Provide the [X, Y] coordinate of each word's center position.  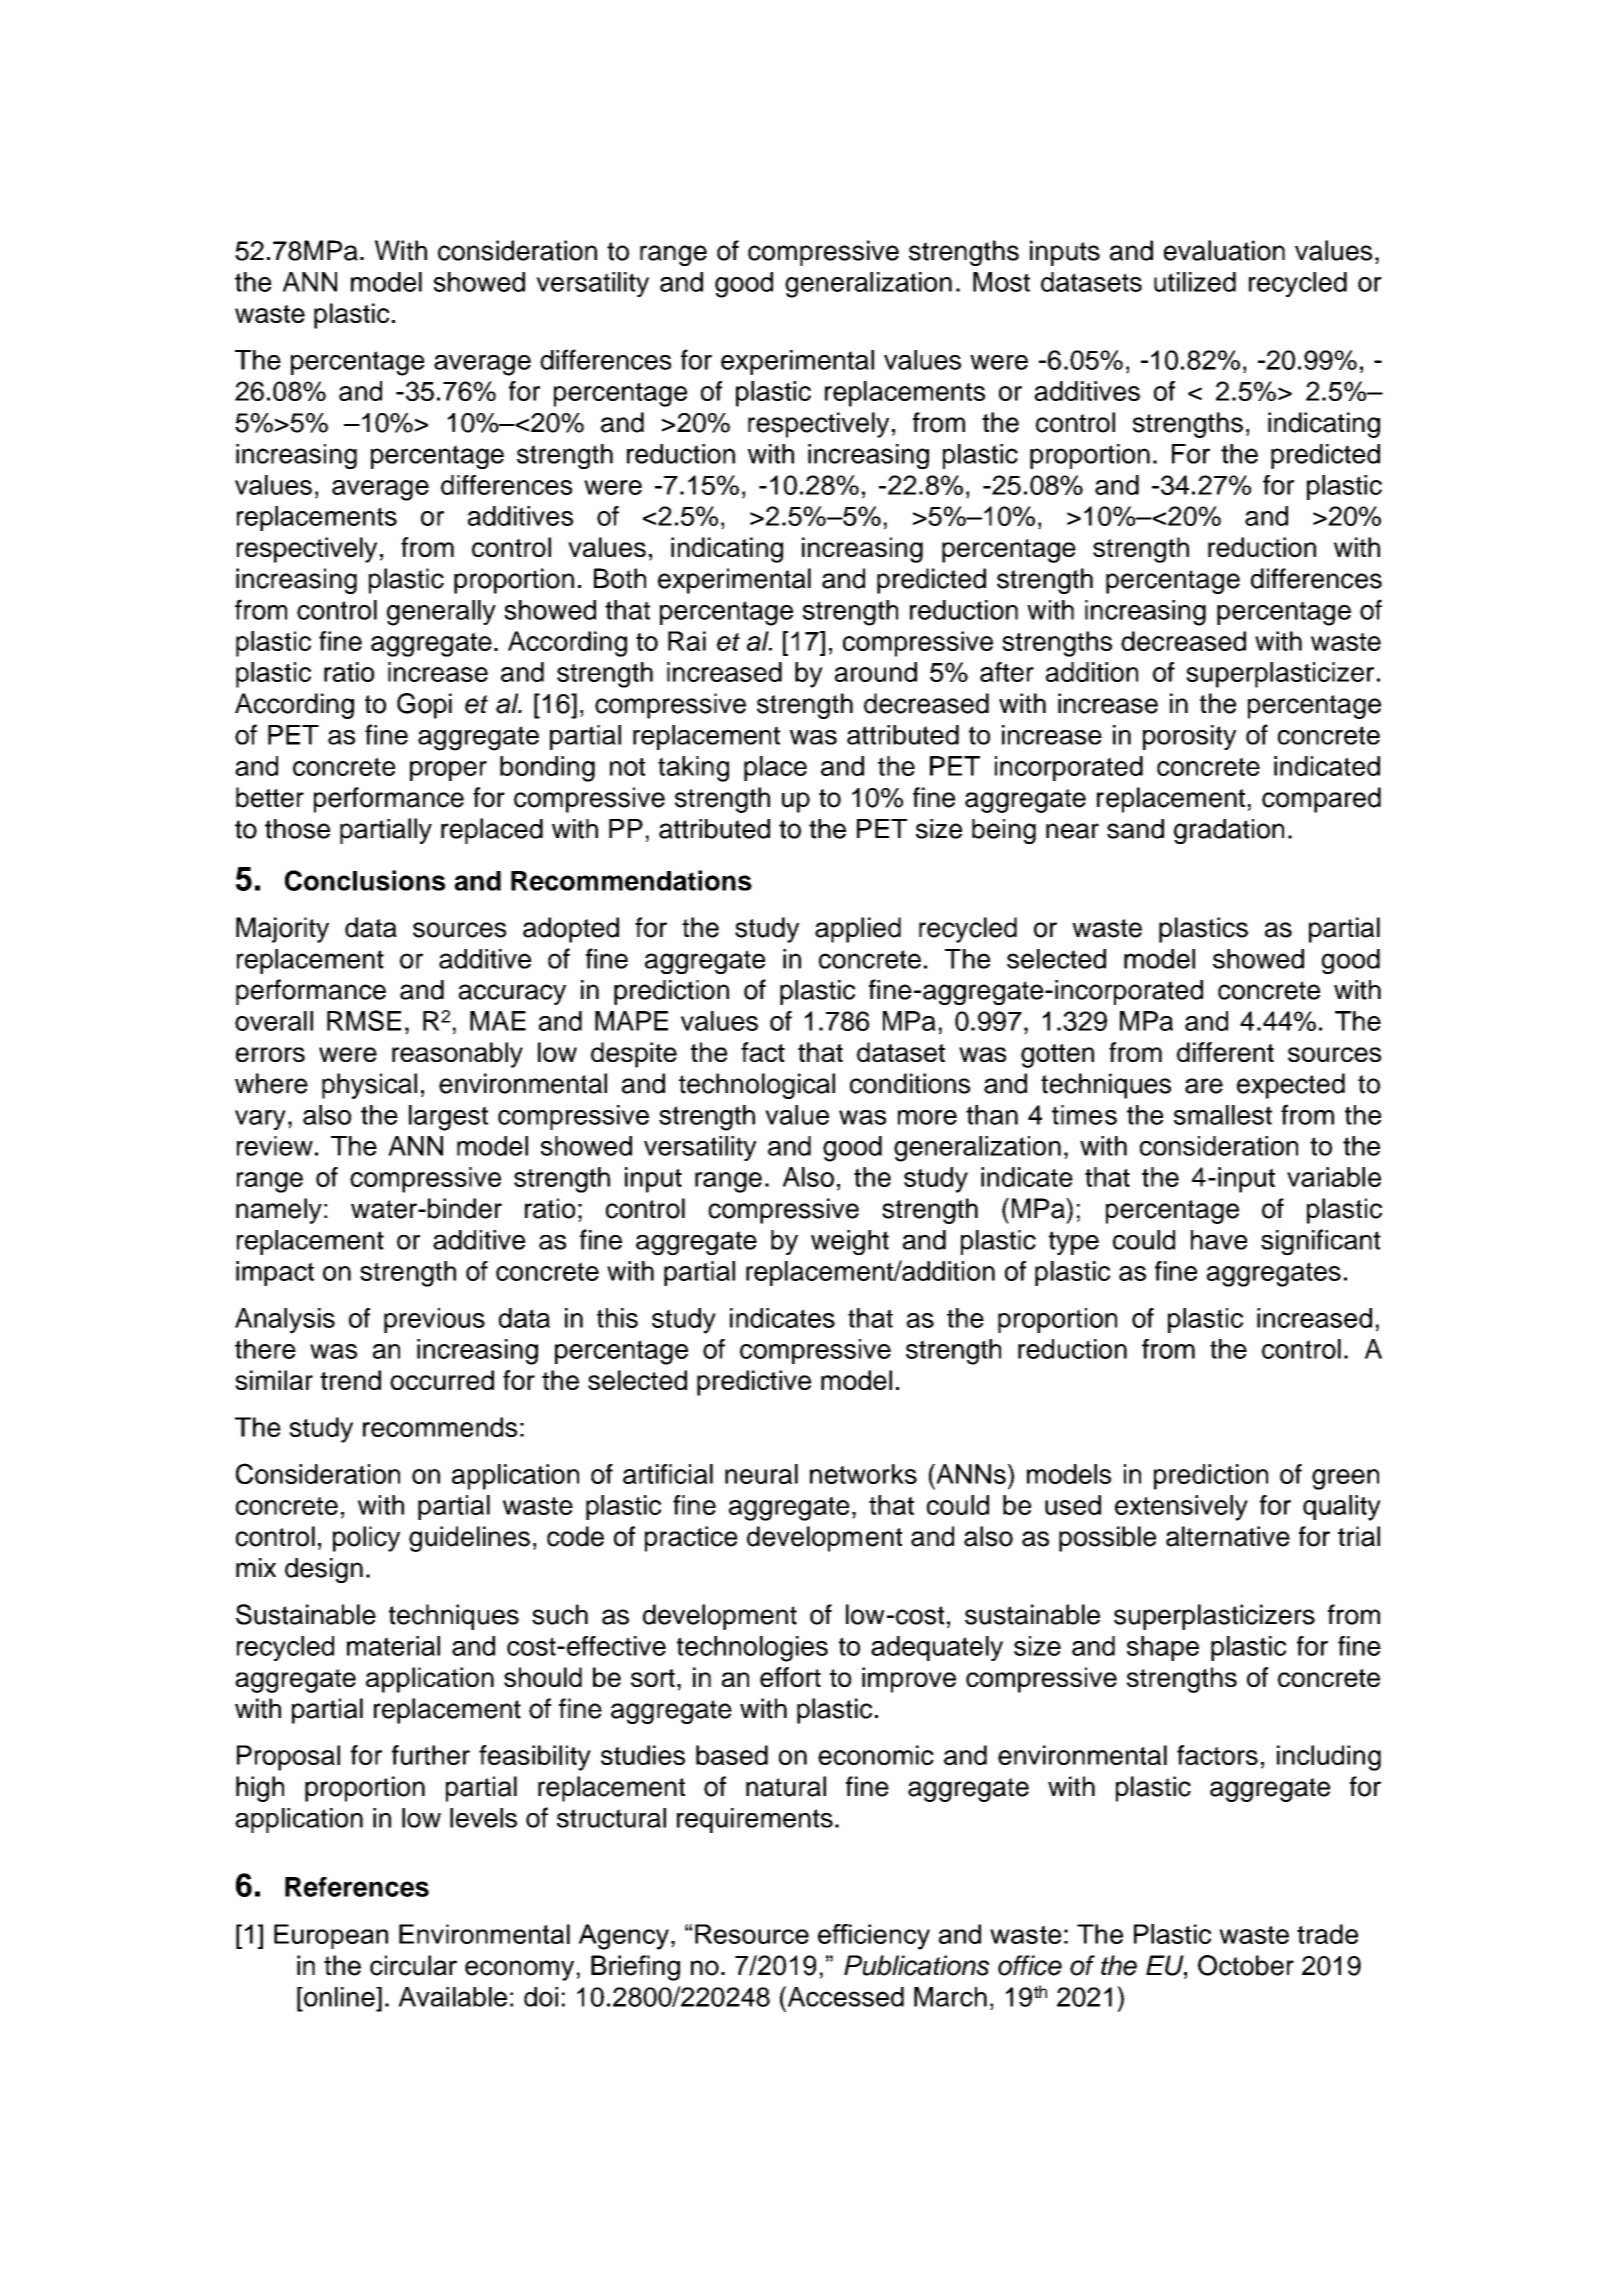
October [1246, 1965]
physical [369, 1086]
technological [757, 1086]
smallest [1223, 1115]
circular [413, 1965]
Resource [752, 1934]
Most [1001, 282]
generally [441, 613]
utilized [1195, 282]
